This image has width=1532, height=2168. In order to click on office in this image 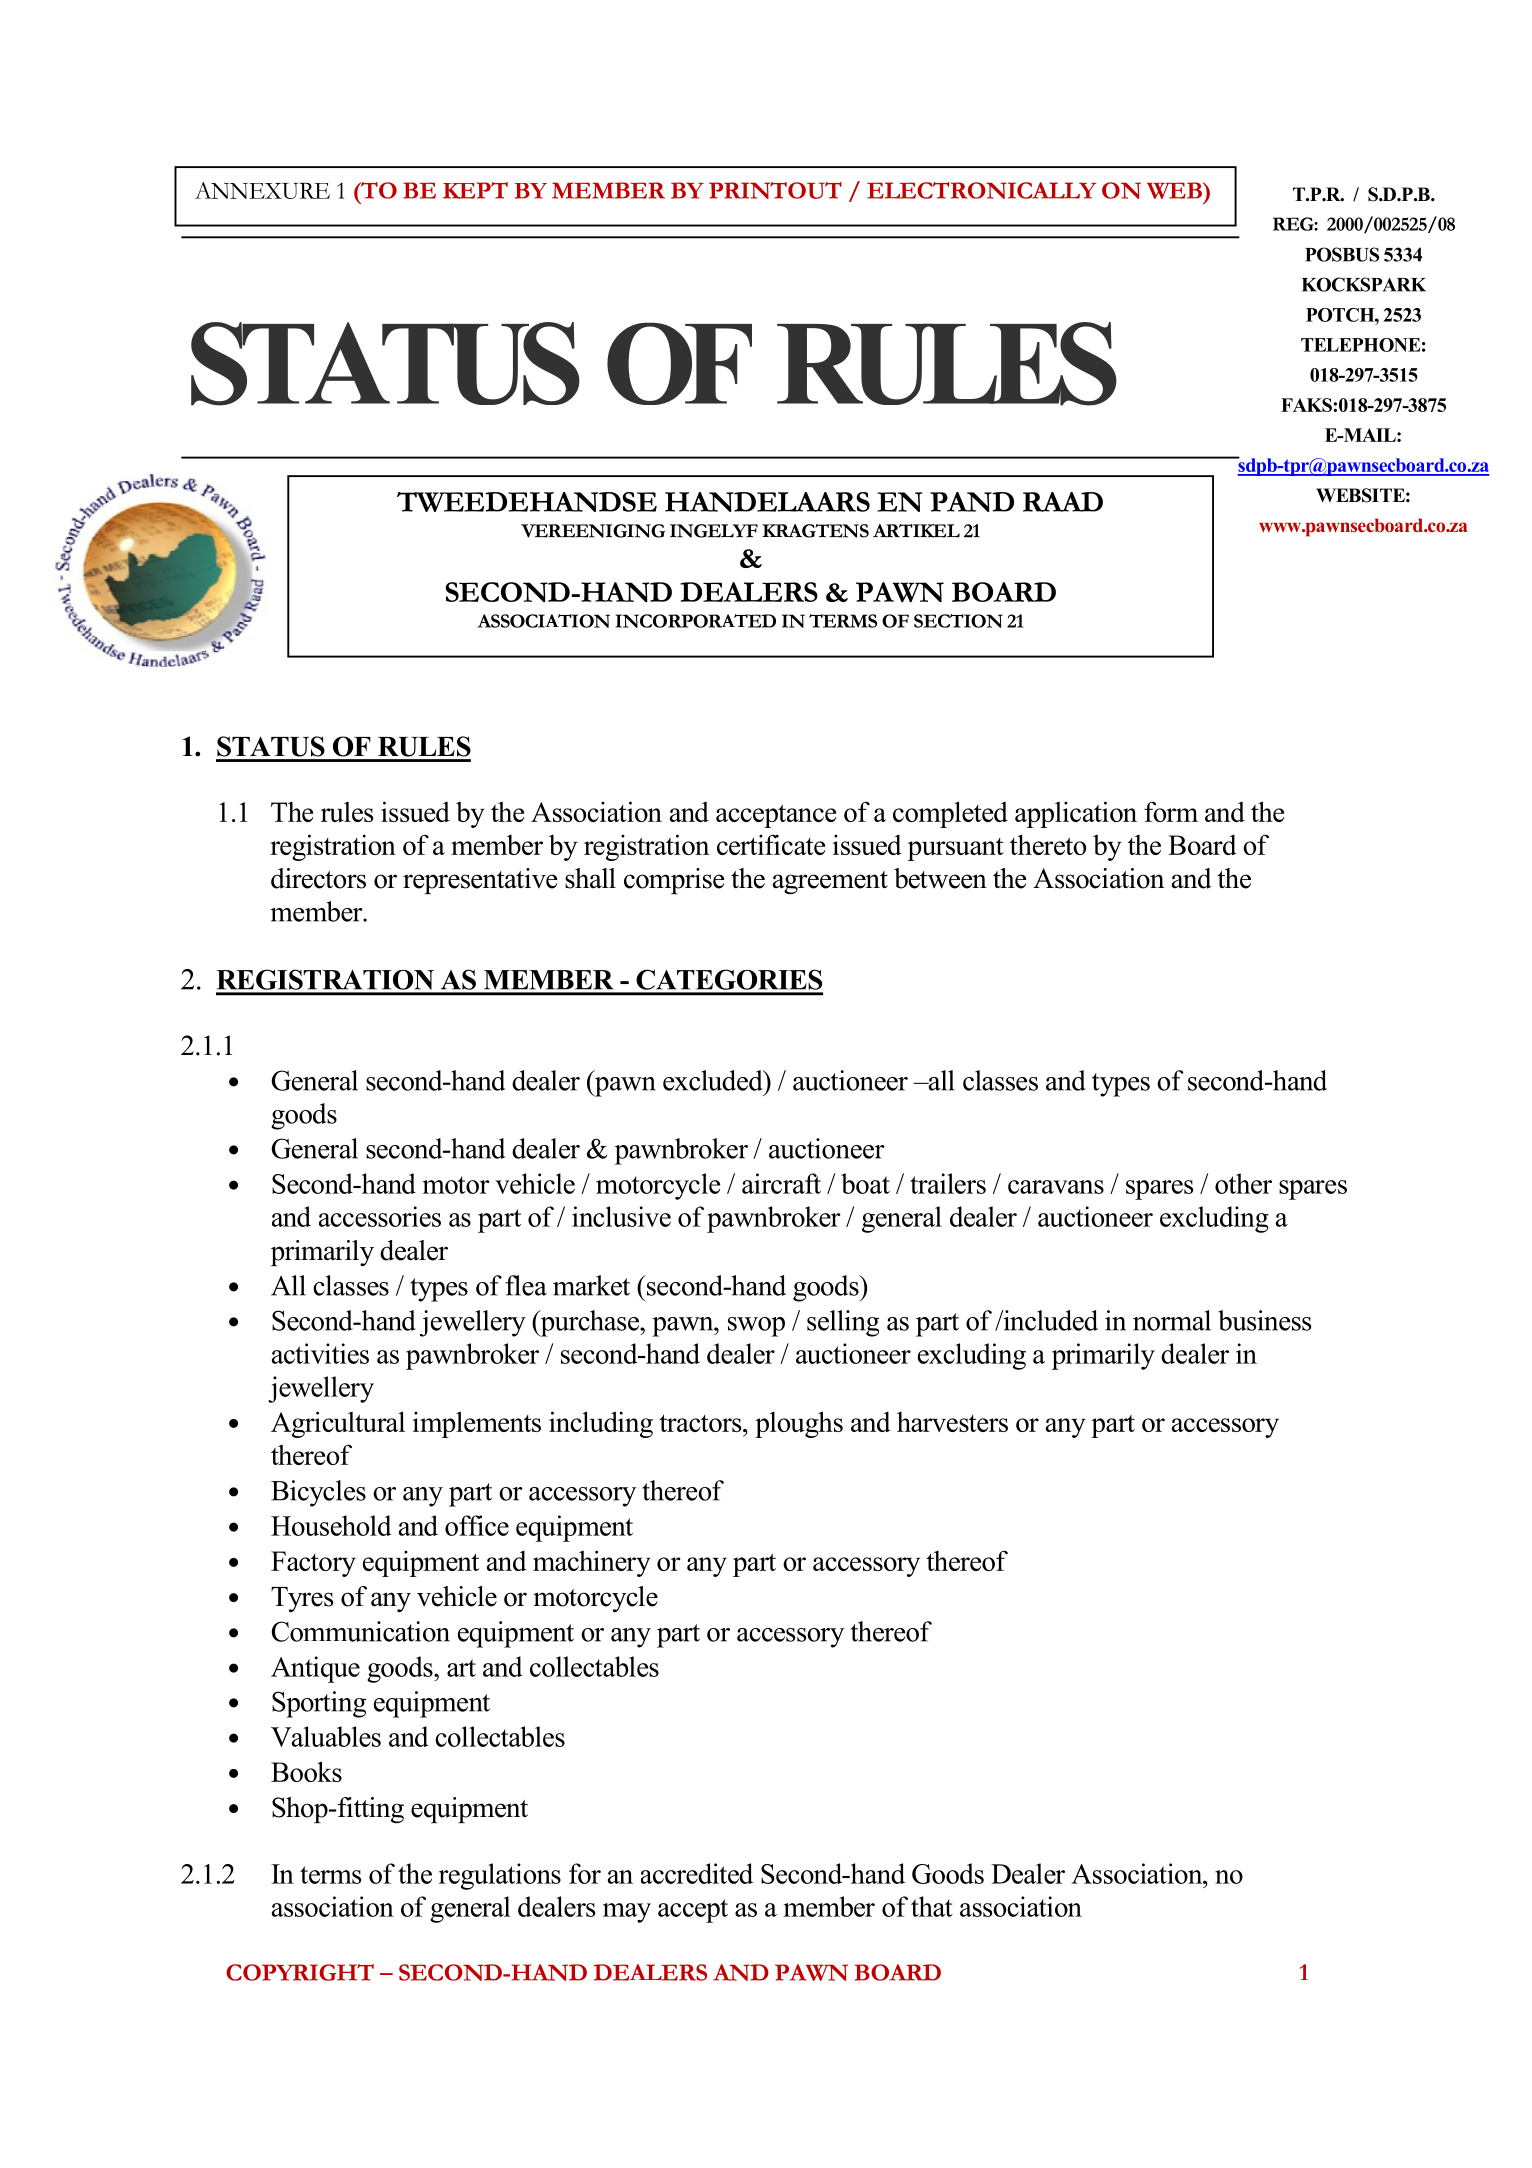, I will do `click(477, 1525)`.
